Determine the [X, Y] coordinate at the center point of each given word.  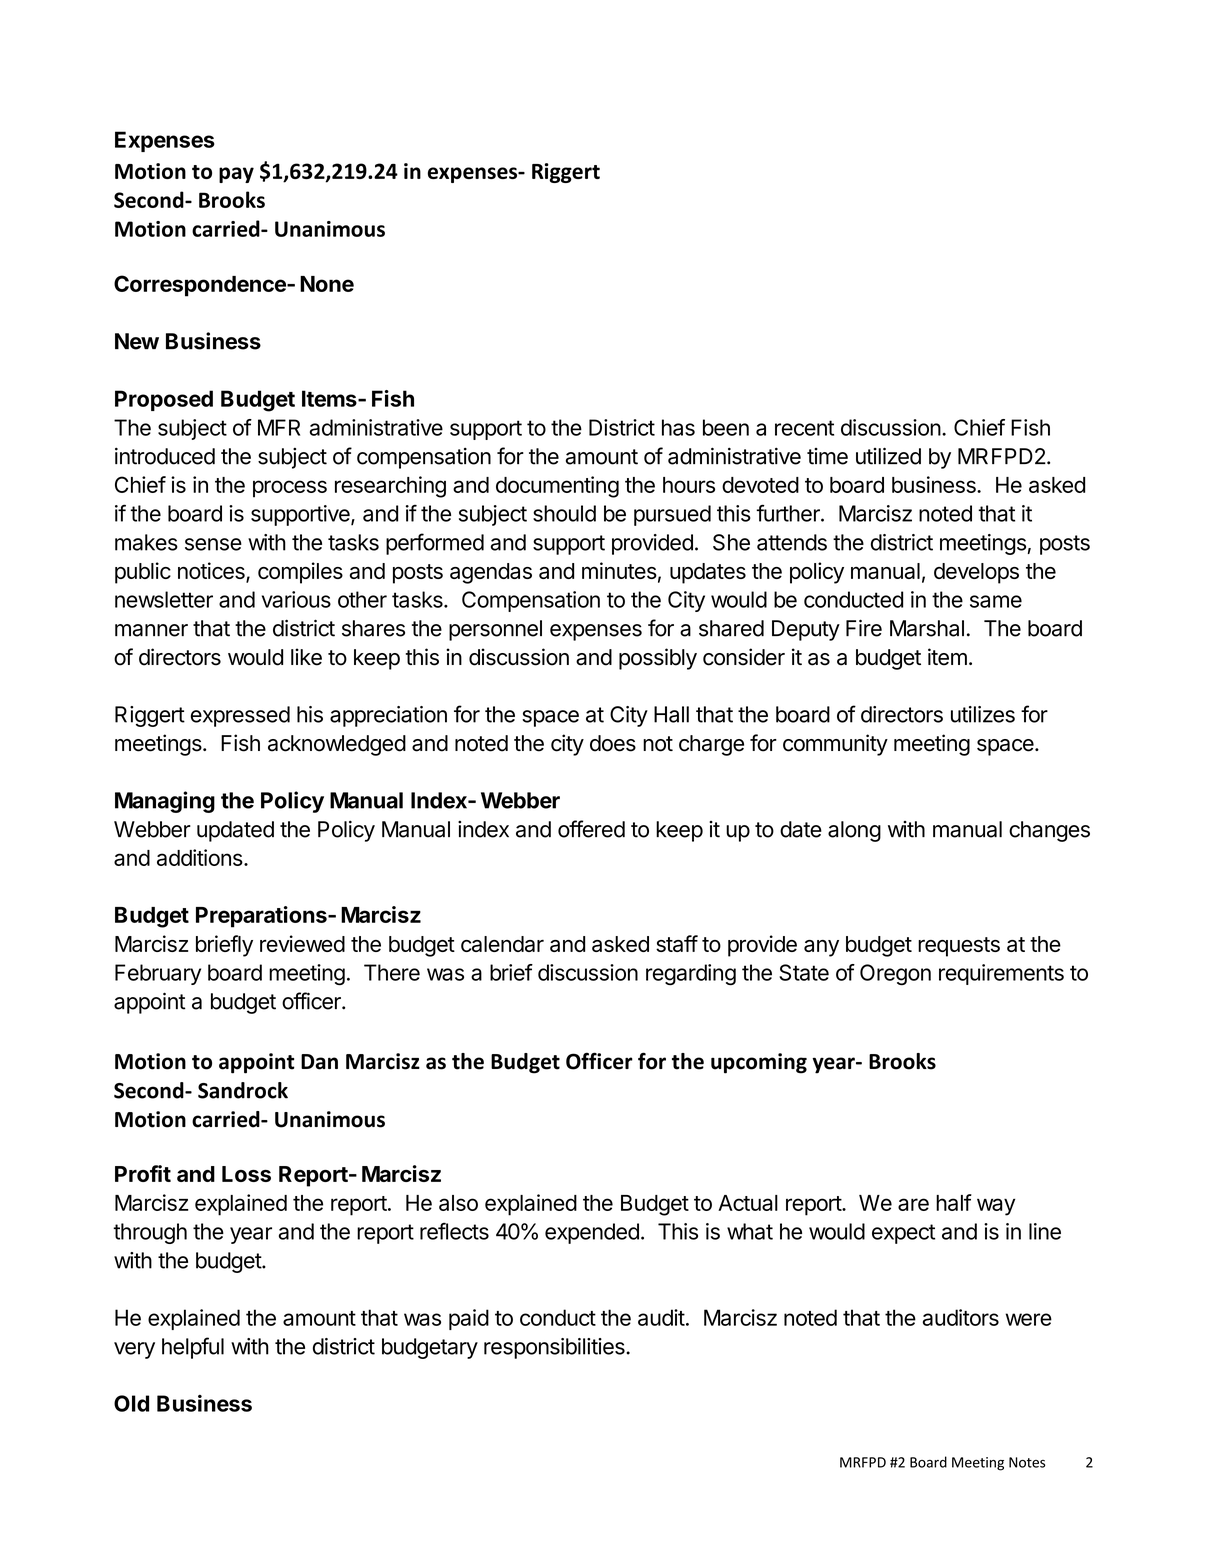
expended [592, 1233]
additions [200, 857]
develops [976, 573]
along [854, 831]
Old [131, 1403]
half [954, 1202]
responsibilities [555, 1348]
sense [213, 544]
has [678, 427]
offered [591, 829]
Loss [246, 1174]
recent [804, 428]
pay [236, 175]
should [564, 513]
